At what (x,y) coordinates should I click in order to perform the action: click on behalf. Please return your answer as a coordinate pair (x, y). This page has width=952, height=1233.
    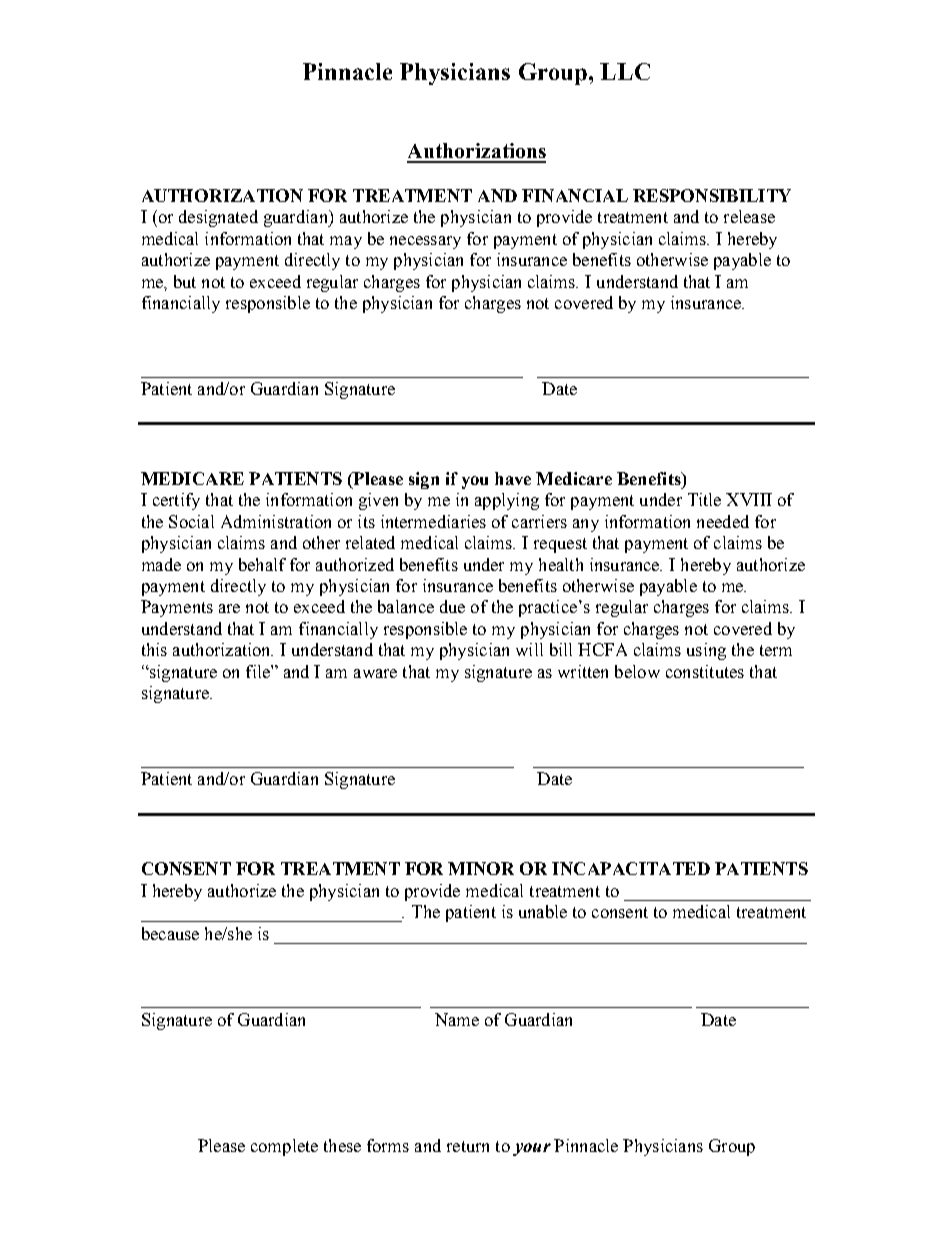
    Looking at the image, I should click on (262, 564).
